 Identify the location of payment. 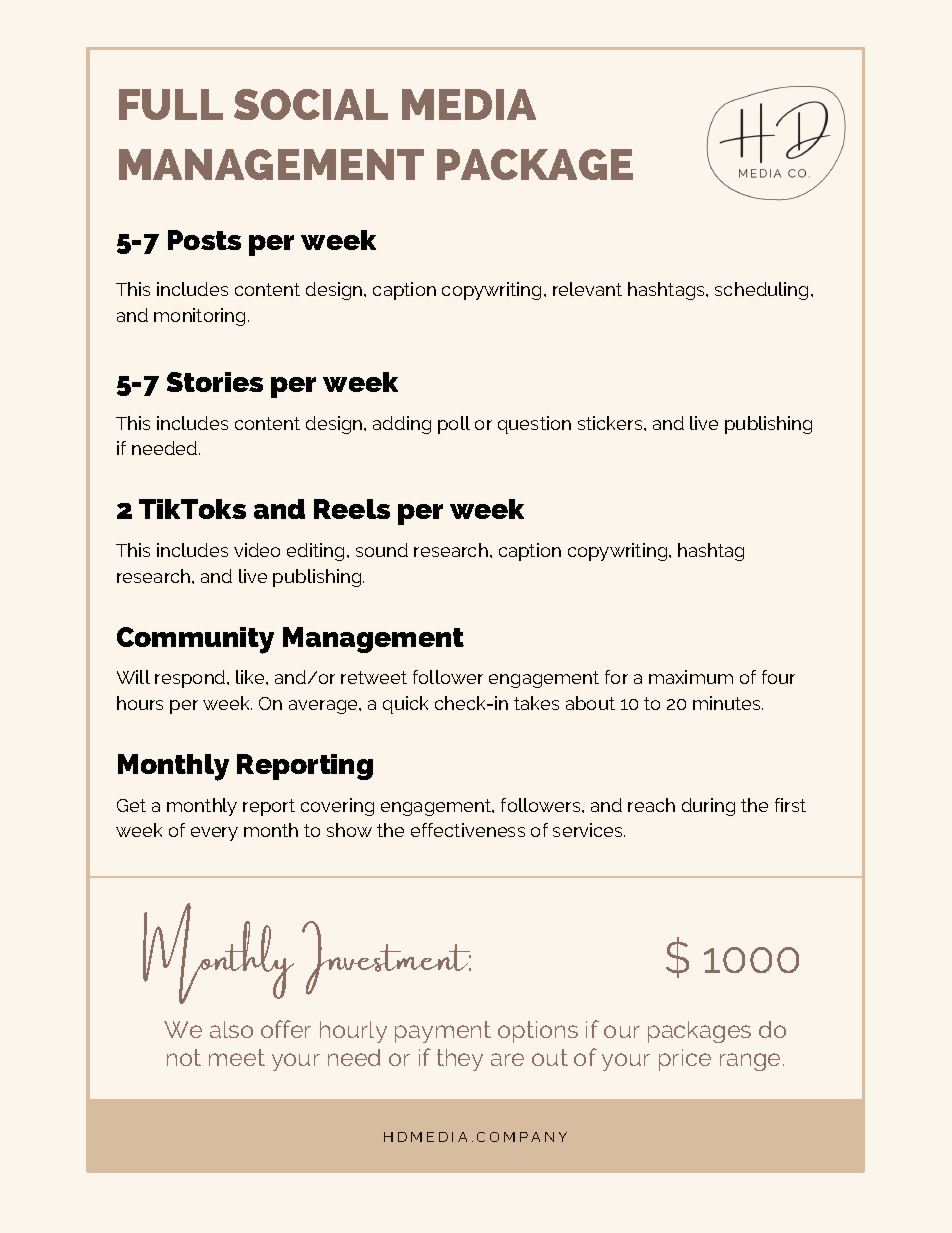
(443, 1032).
